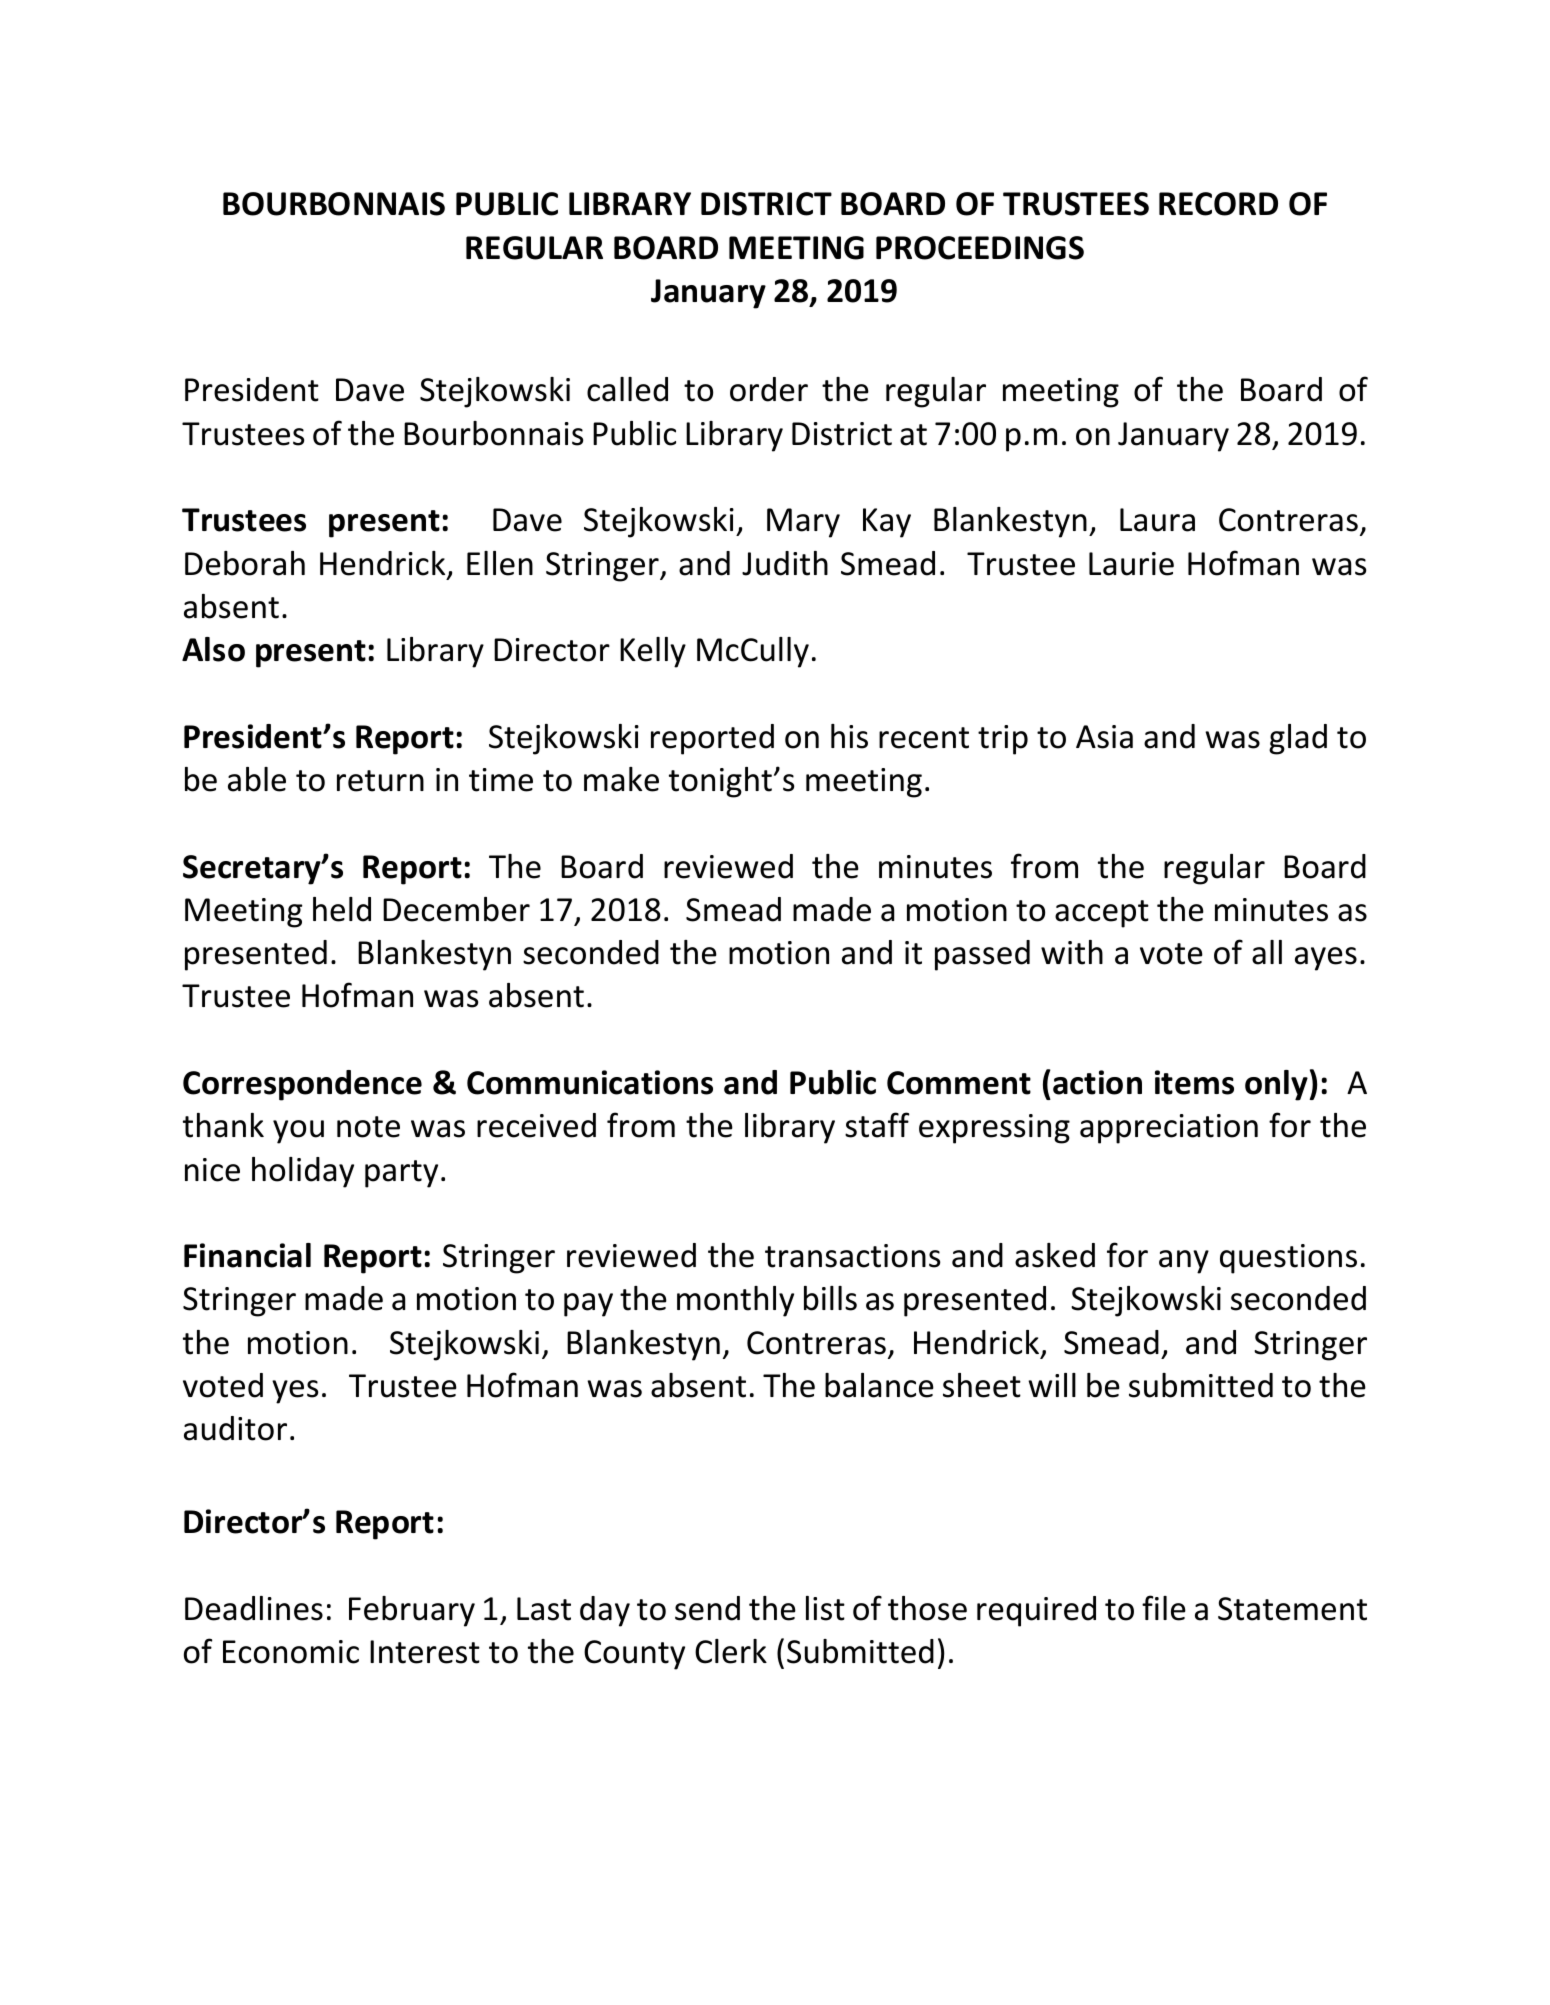 The image size is (1550, 2005). What do you see at coordinates (247, 1255) in the screenshot?
I see `Financial` at bounding box center [247, 1255].
